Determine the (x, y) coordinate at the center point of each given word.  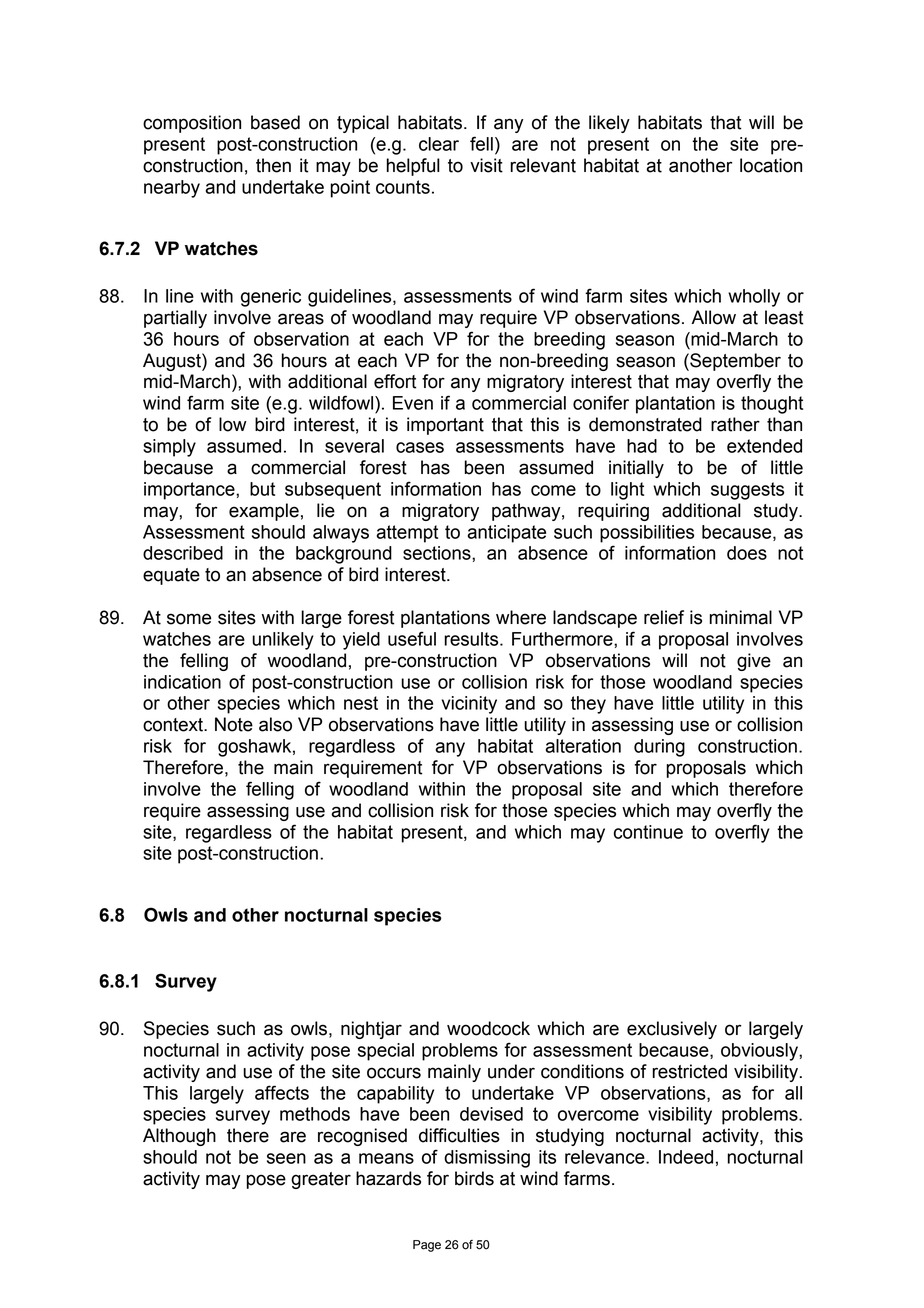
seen (286, 1158)
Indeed (686, 1157)
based (275, 122)
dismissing (487, 1159)
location (771, 165)
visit (486, 165)
